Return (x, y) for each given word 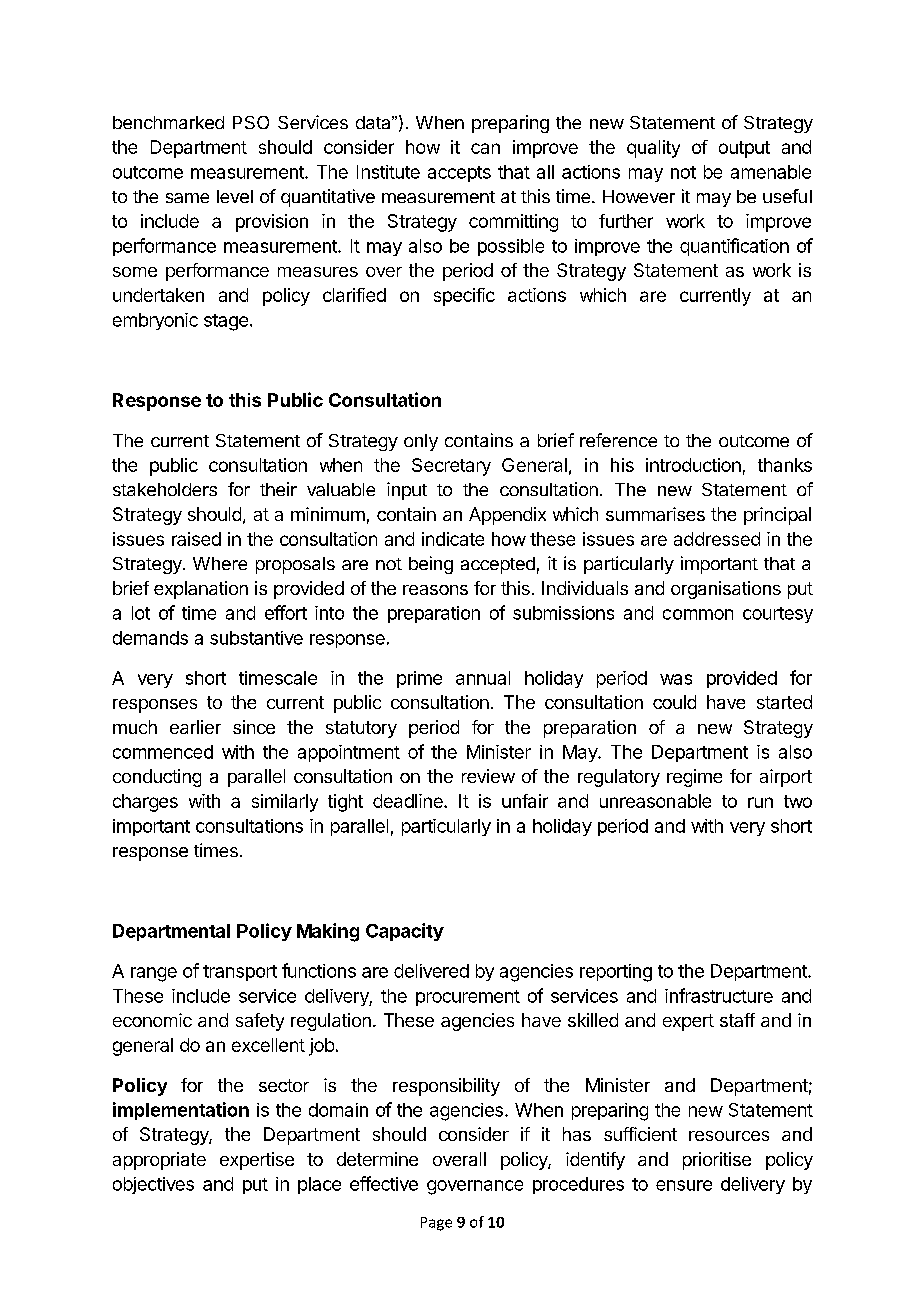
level (235, 196)
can (485, 148)
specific (464, 297)
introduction (693, 465)
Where (220, 563)
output (744, 149)
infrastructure (719, 995)
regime (694, 778)
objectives (153, 1185)
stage (226, 322)
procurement (468, 998)
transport (240, 973)
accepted (498, 565)
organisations (726, 590)
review (488, 776)
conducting (157, 778)
